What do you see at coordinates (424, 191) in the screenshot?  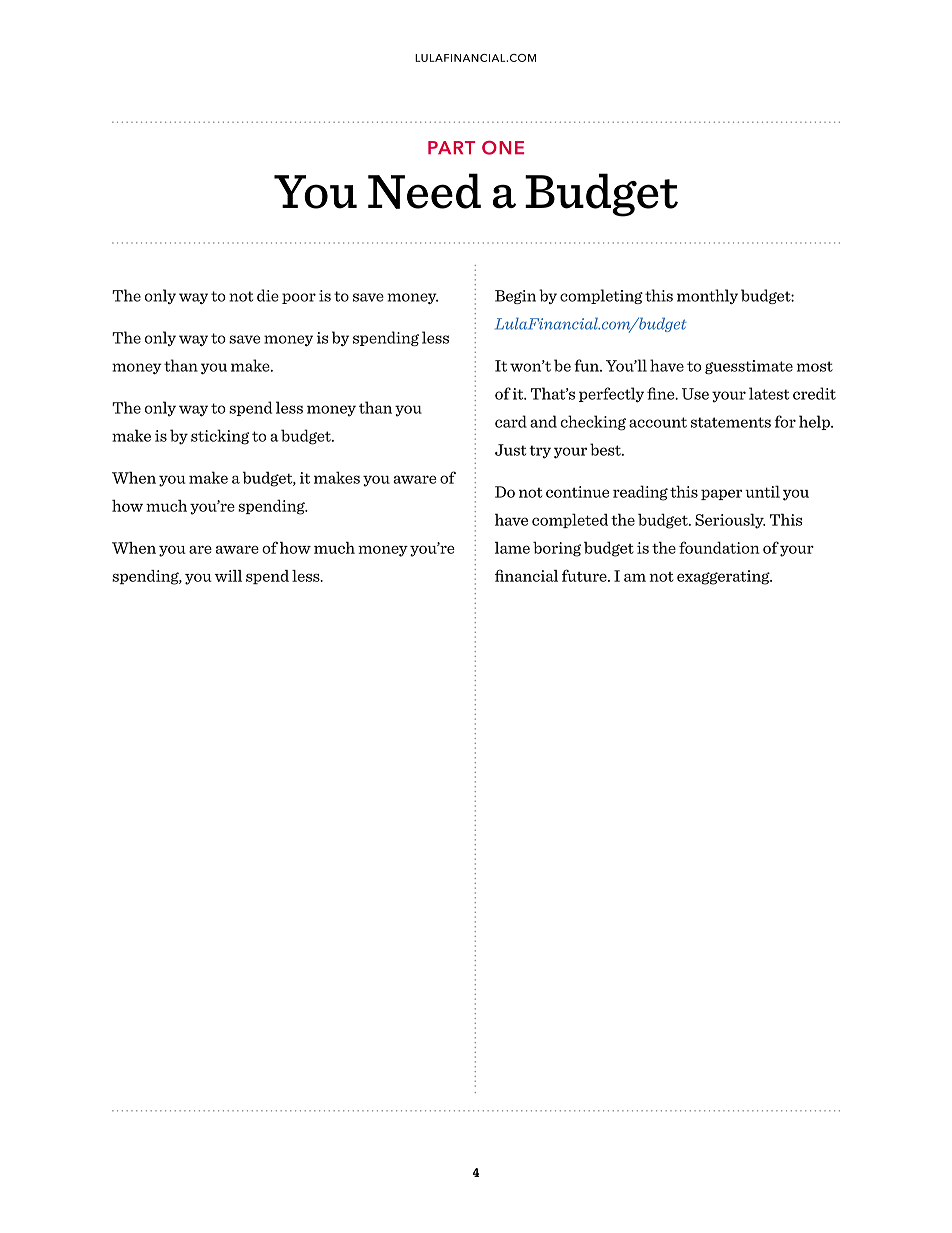 I see `Need` at bounding box center [424, 191].
